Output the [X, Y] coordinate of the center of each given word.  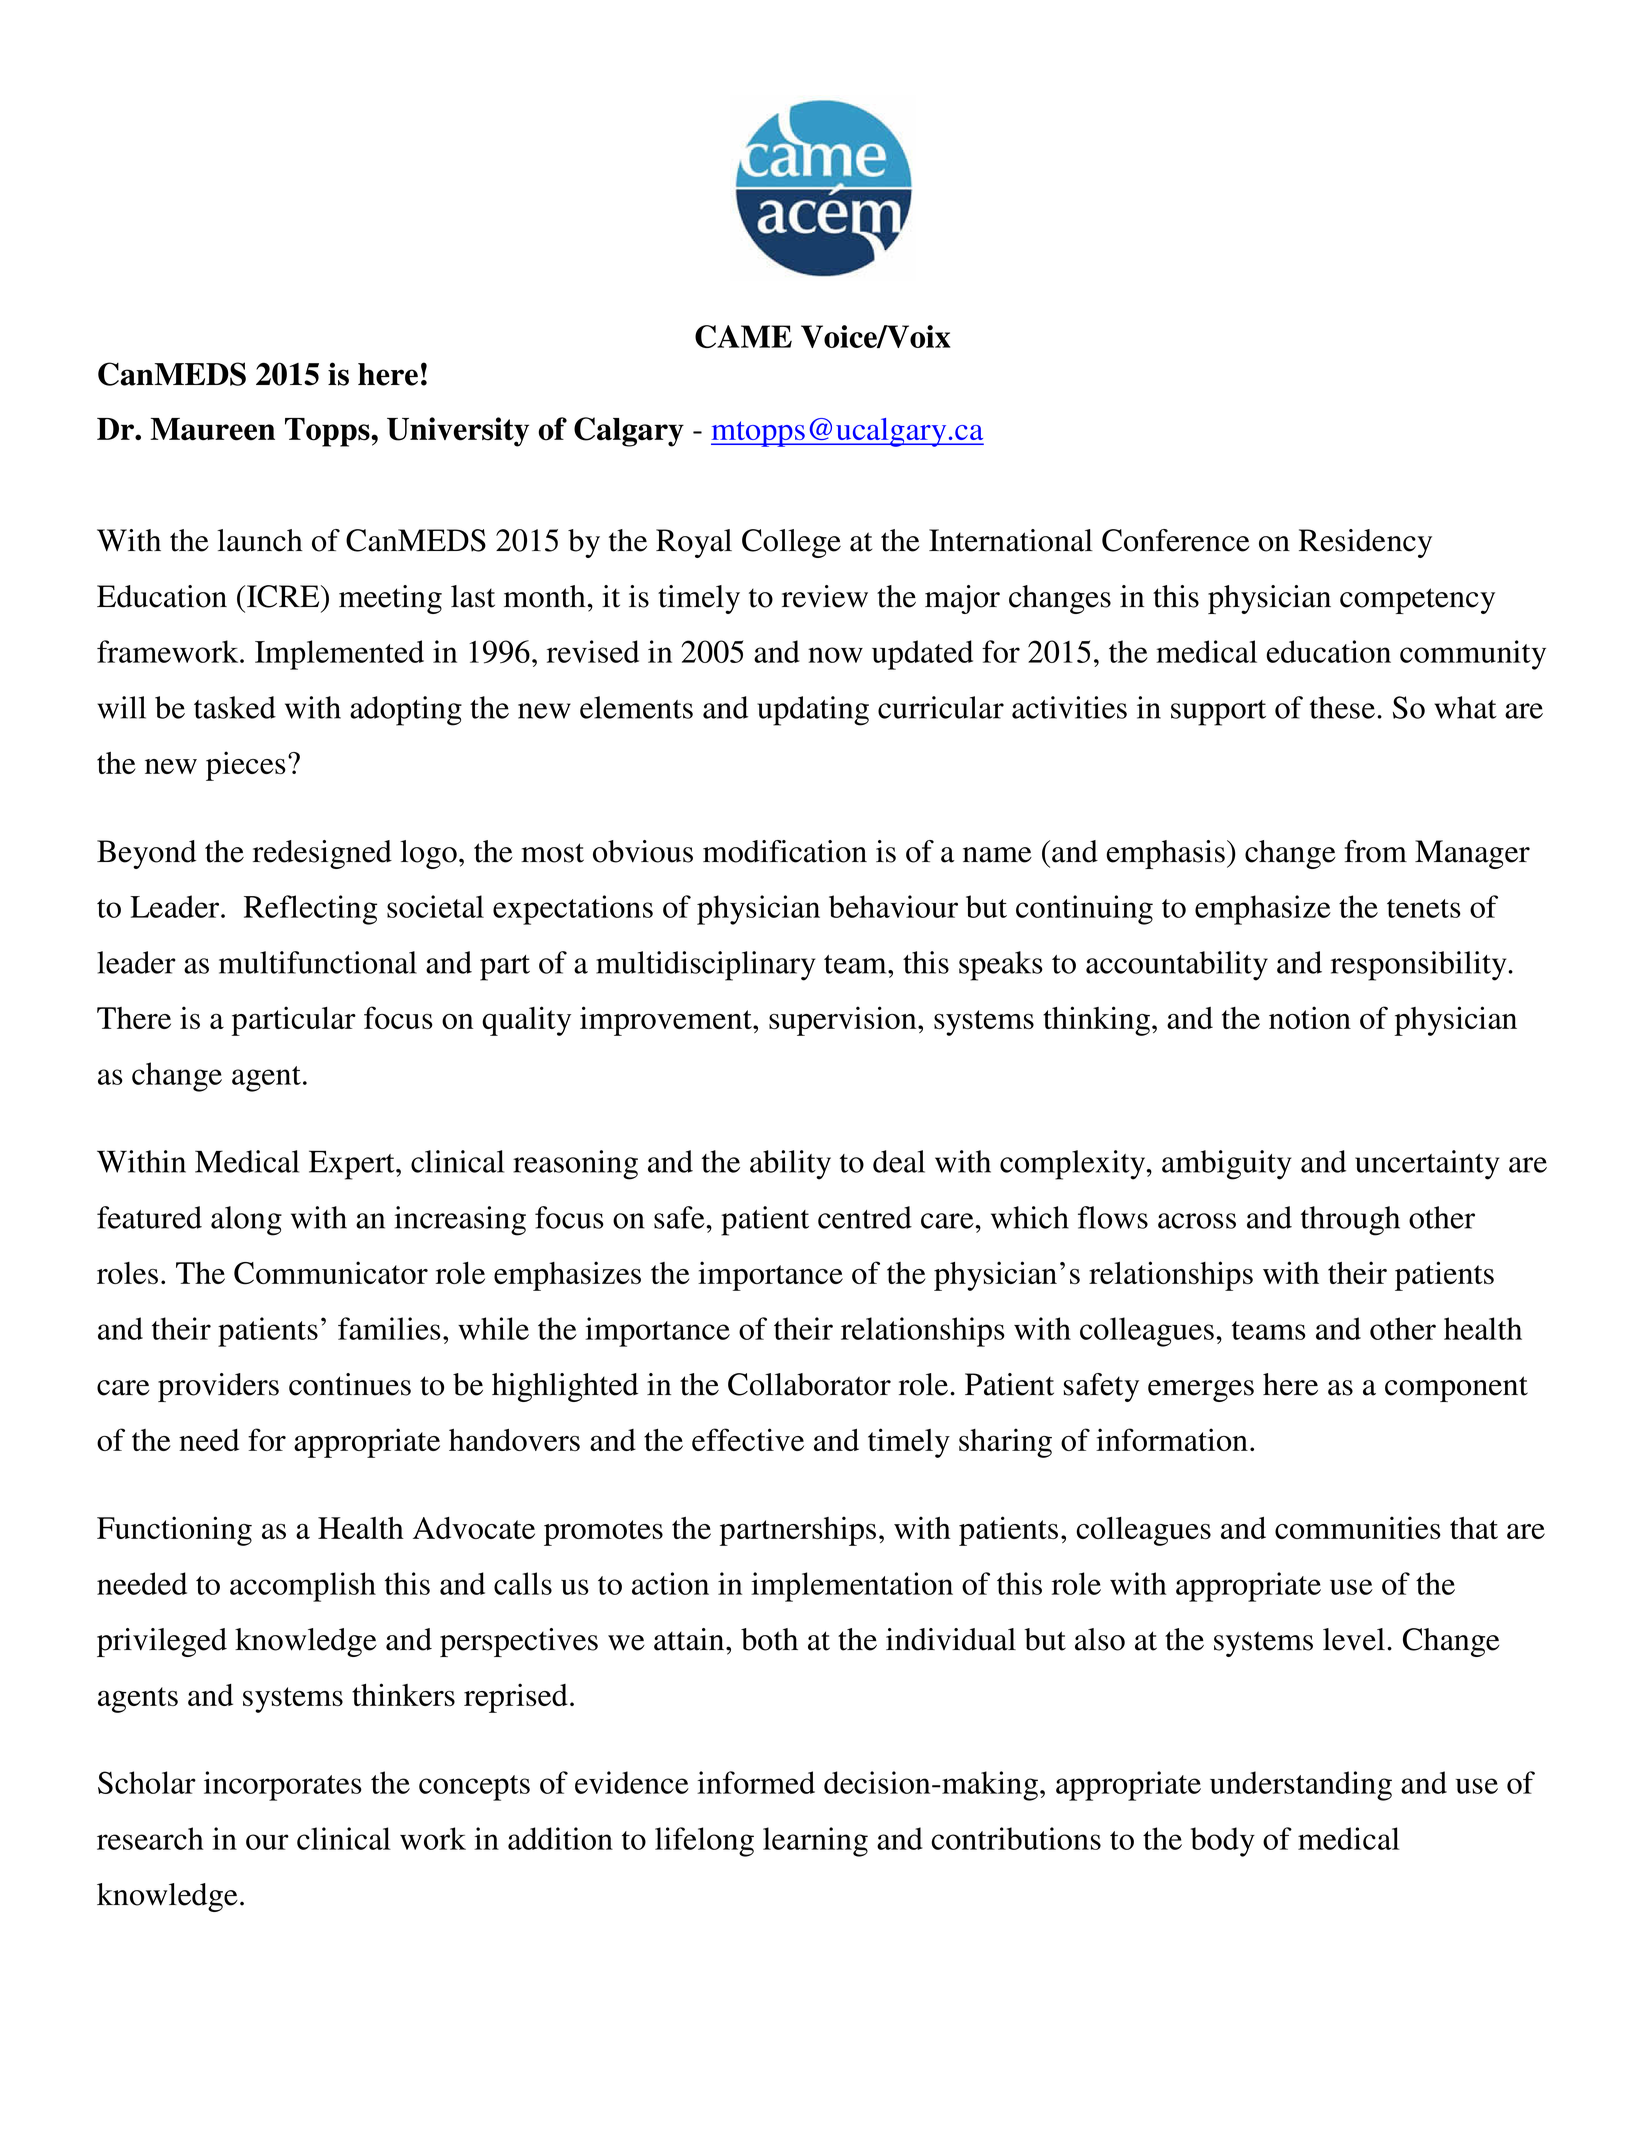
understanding [1301, 1786]
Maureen [212, 429]
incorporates [283, 1786]
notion [1310, 1017]
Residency [1365, 543]
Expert [353, 1165]
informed [756, 1782]
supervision [844, 1021]
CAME [743, 336]
